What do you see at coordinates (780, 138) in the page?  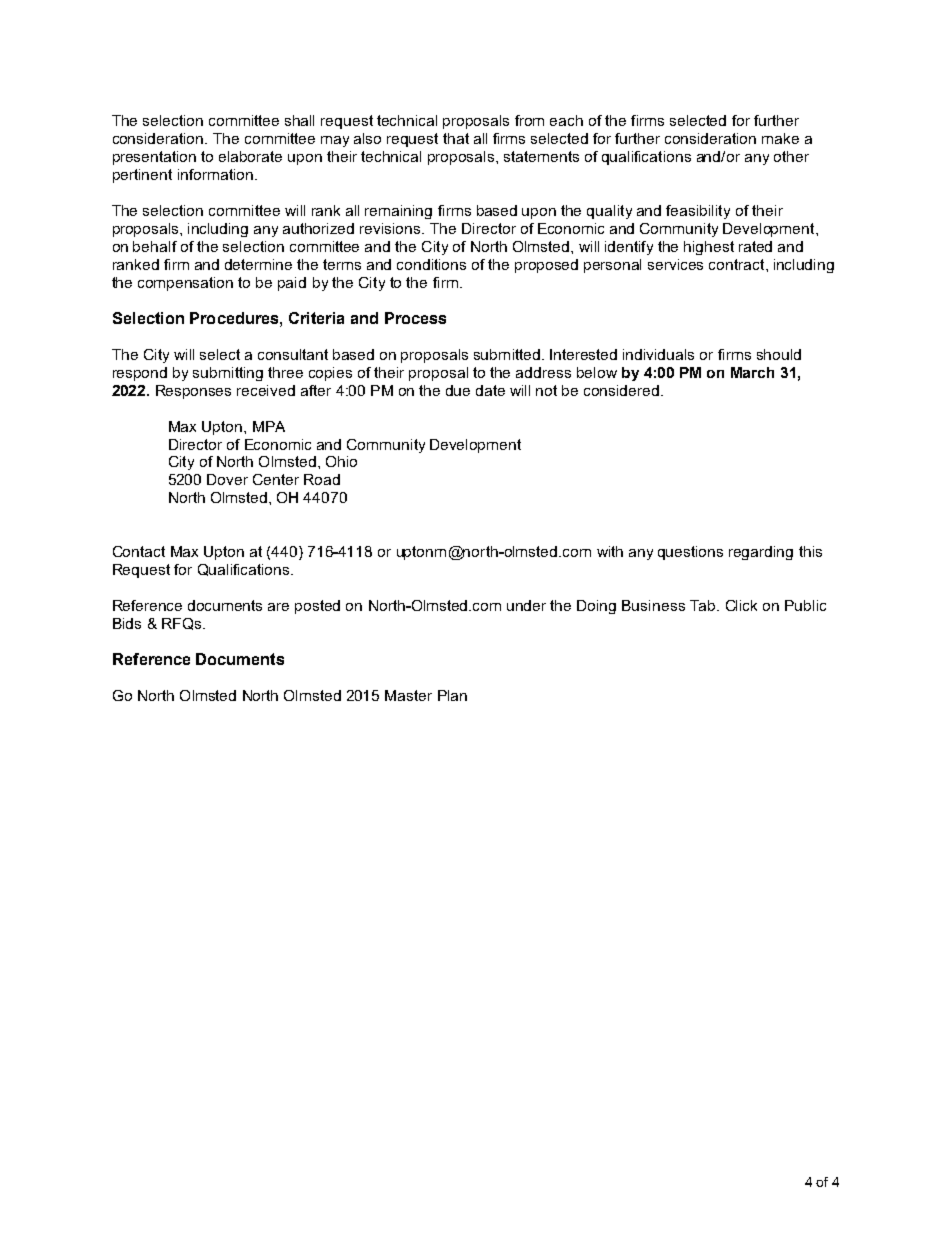 I see `make` at bounding box center [780, 138].
